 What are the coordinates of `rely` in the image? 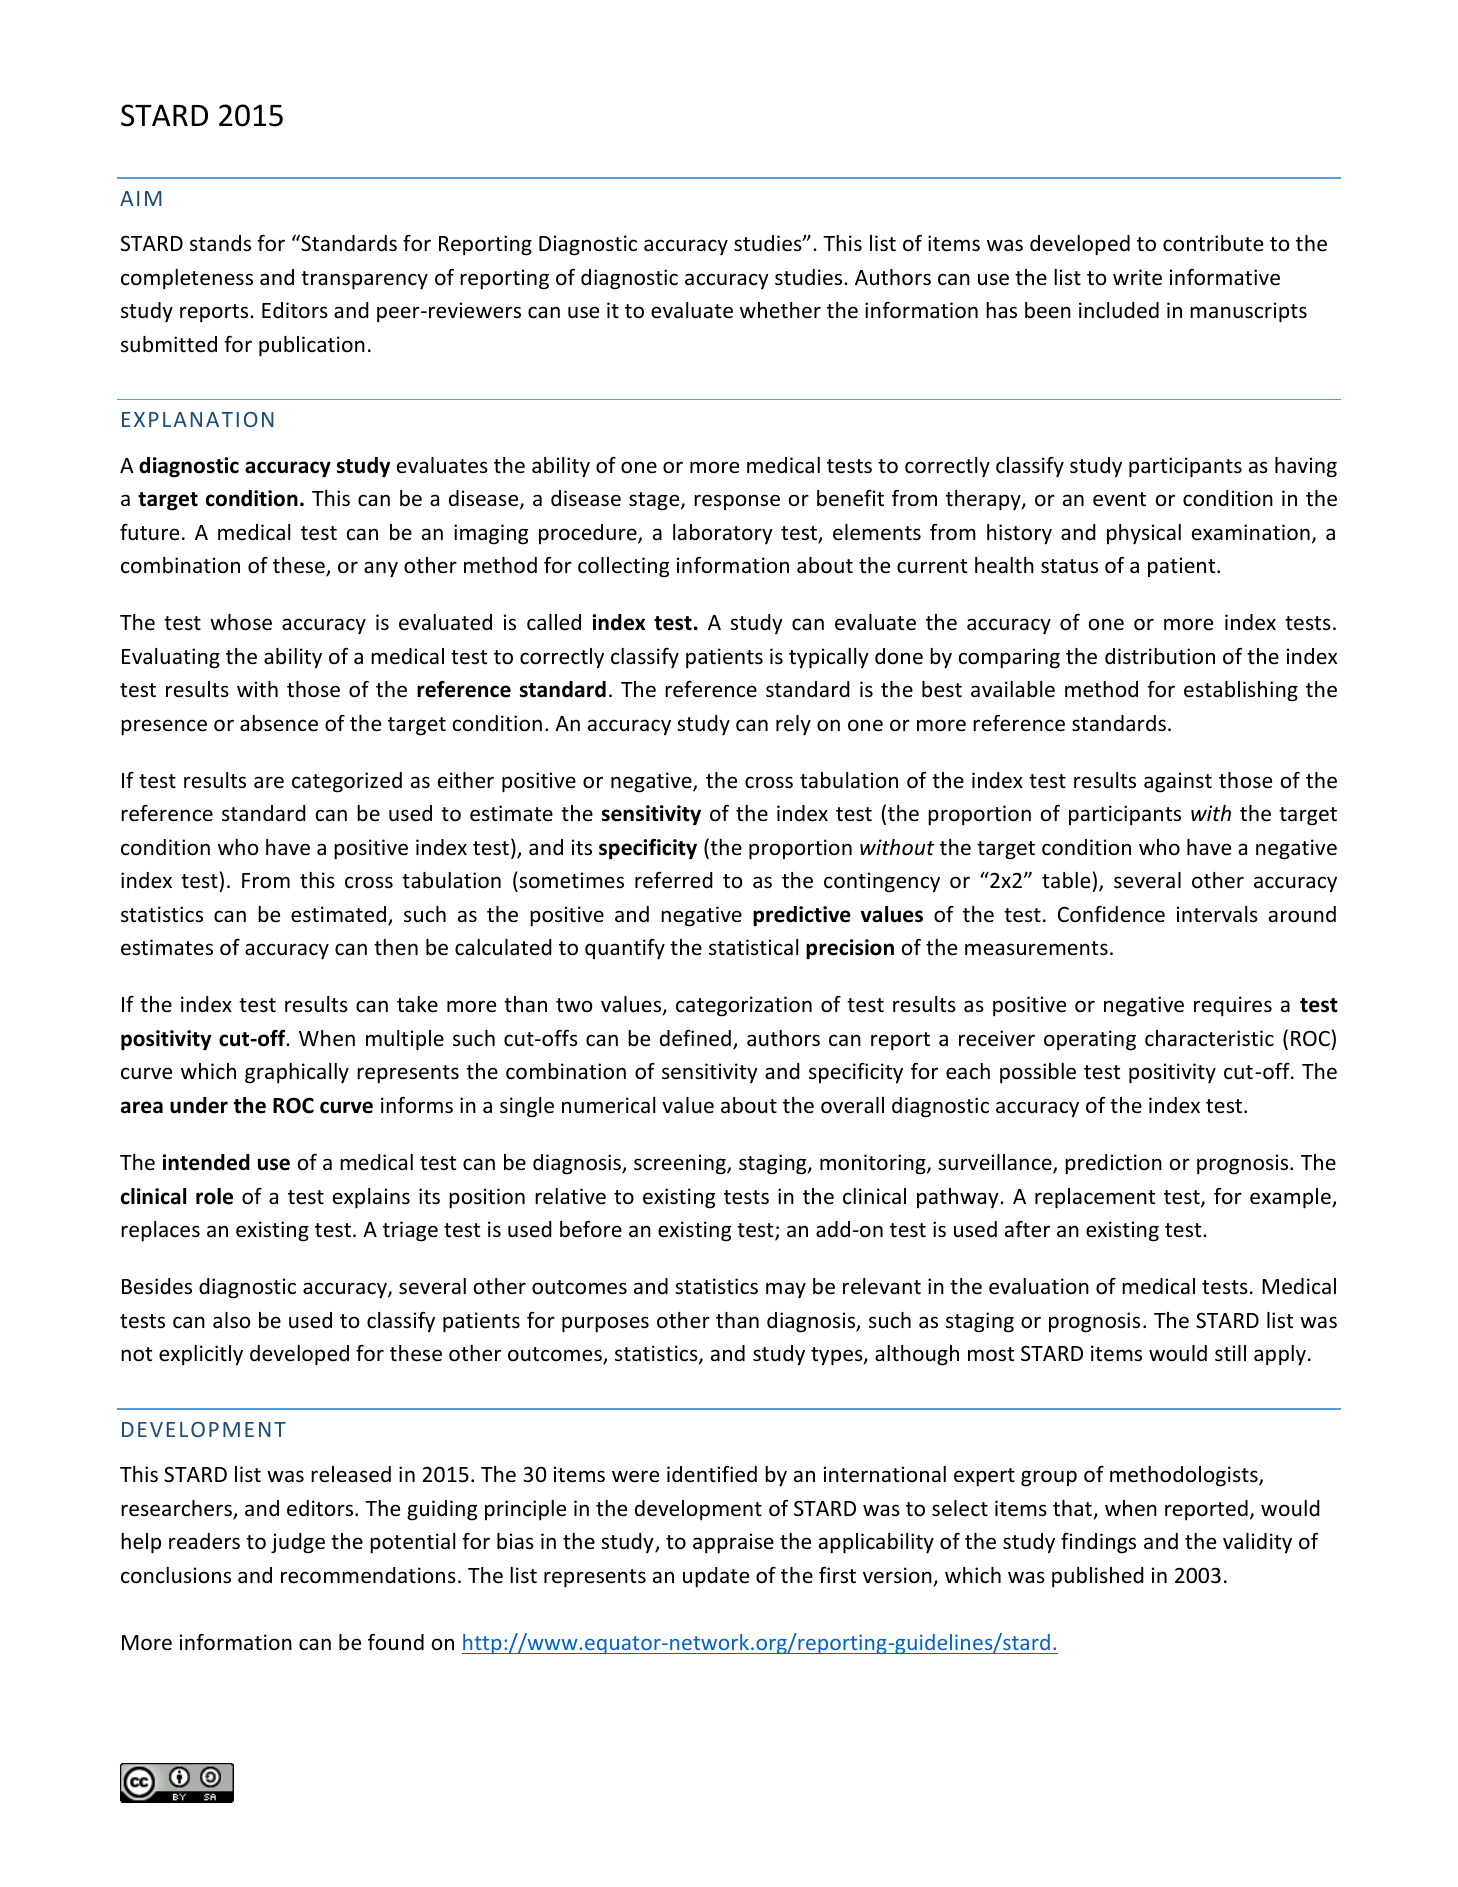 It's located at (793, 725).
